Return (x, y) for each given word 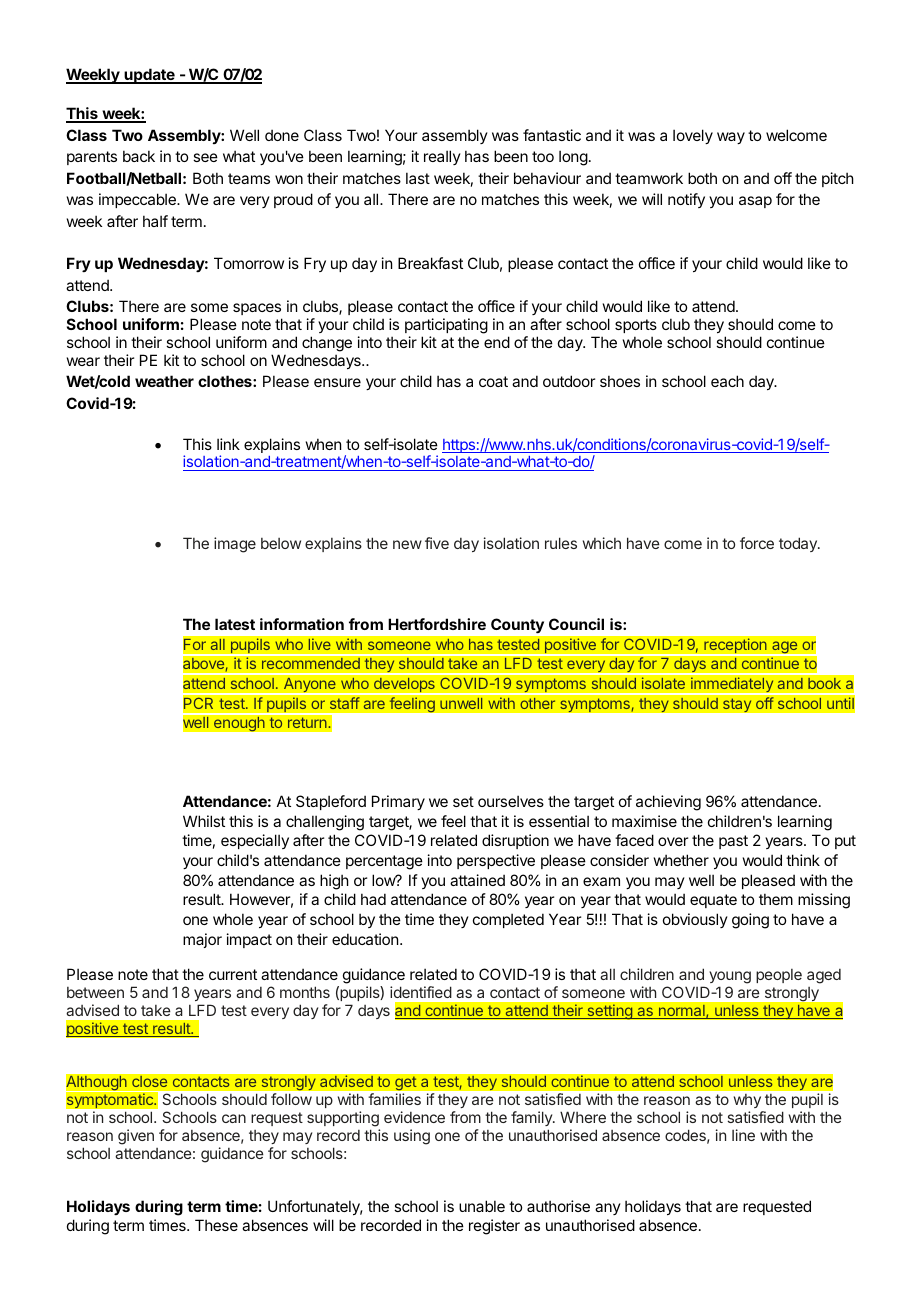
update (149, 76)
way (731, 138)
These (216, 1225)
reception (735, 647)
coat (493, 381)
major (202, 940)
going (750, 921)
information (302, 624)
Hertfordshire (437, 624)
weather (164, 381)
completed (508, 920)
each (727, 381)
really (442, 157)
